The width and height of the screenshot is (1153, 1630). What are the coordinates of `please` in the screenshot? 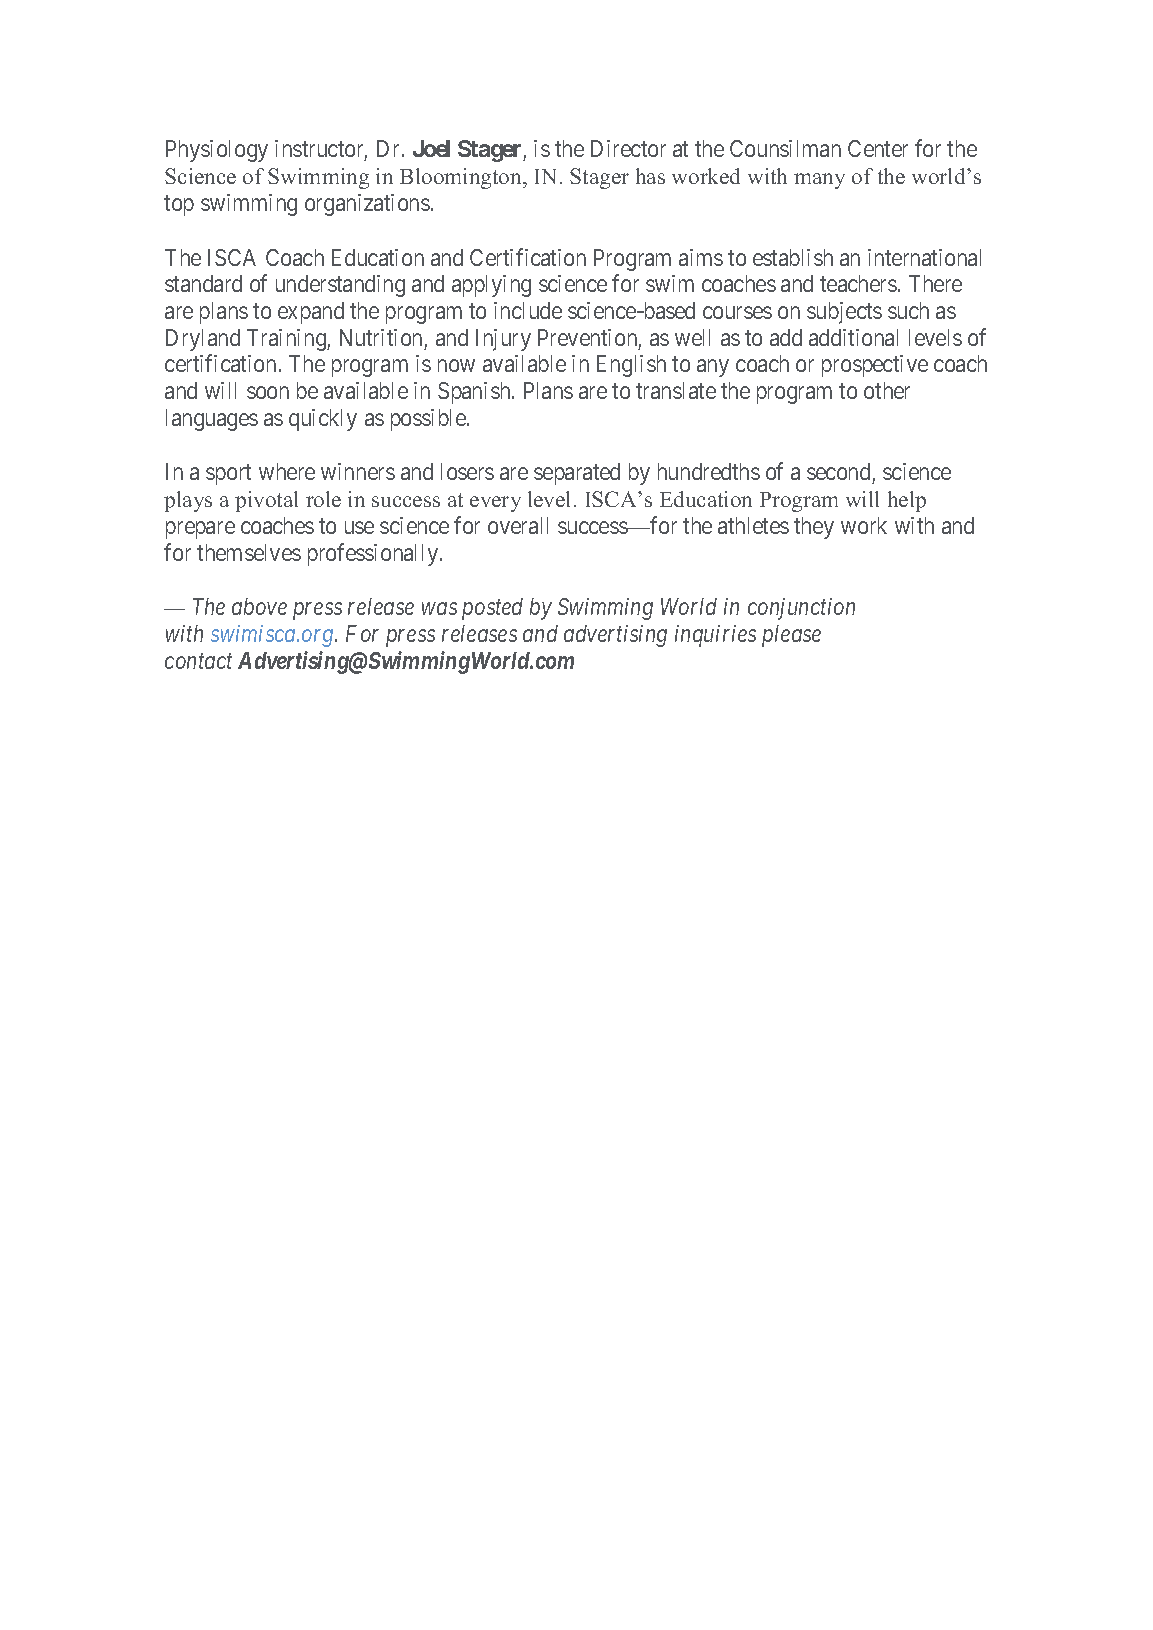 It's located at (791, 636).
